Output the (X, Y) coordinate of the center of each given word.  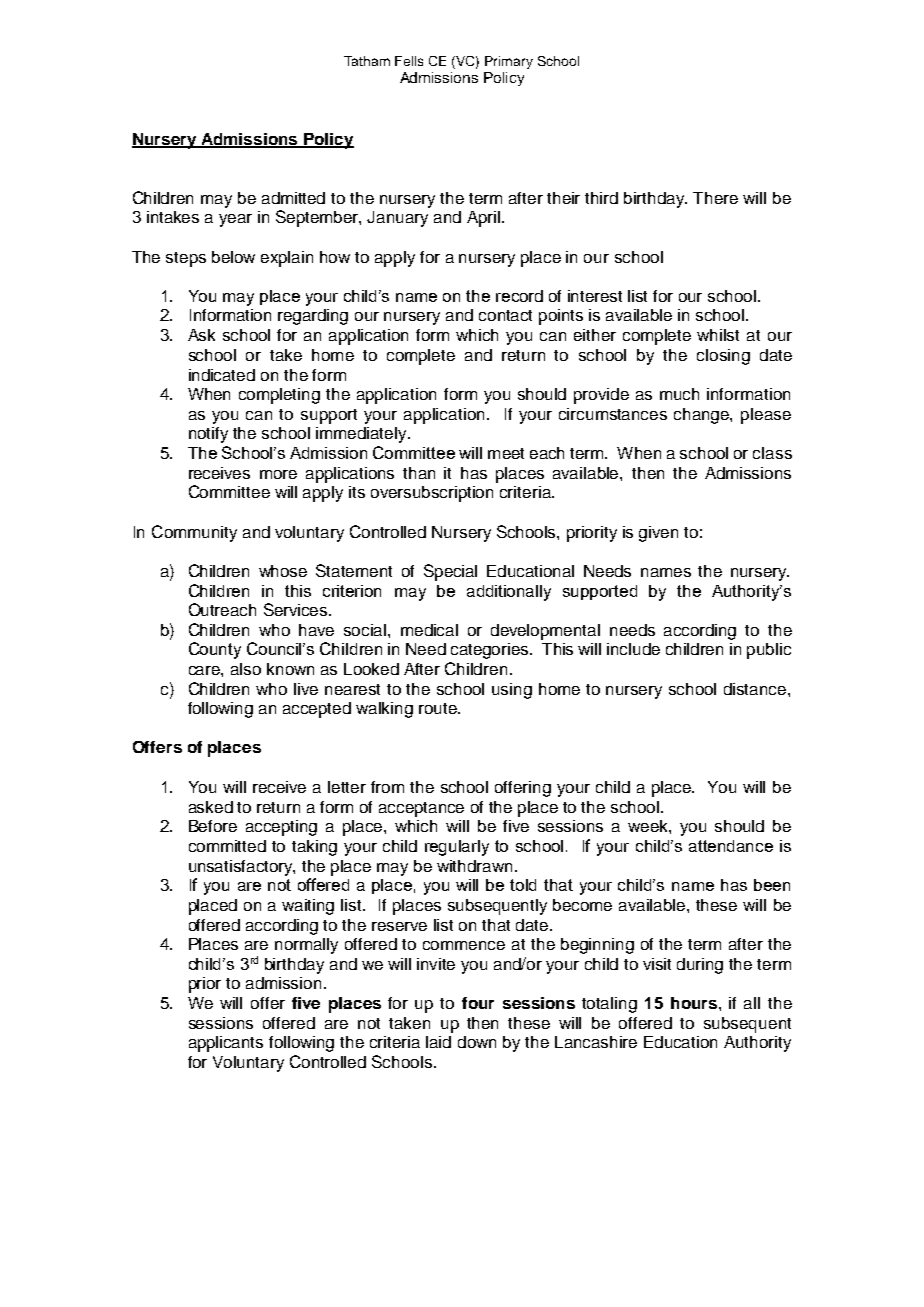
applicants (226, 1044)
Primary (509, 62)
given (658, 534)
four (478, 1003)
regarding (313, 317)
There (715, 198)
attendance (731, 846)
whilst (718, 335)
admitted (293, 198)
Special (450, 572)
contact (505, 315)
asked (211, 807)
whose (283, 571)
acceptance (421, 809)
